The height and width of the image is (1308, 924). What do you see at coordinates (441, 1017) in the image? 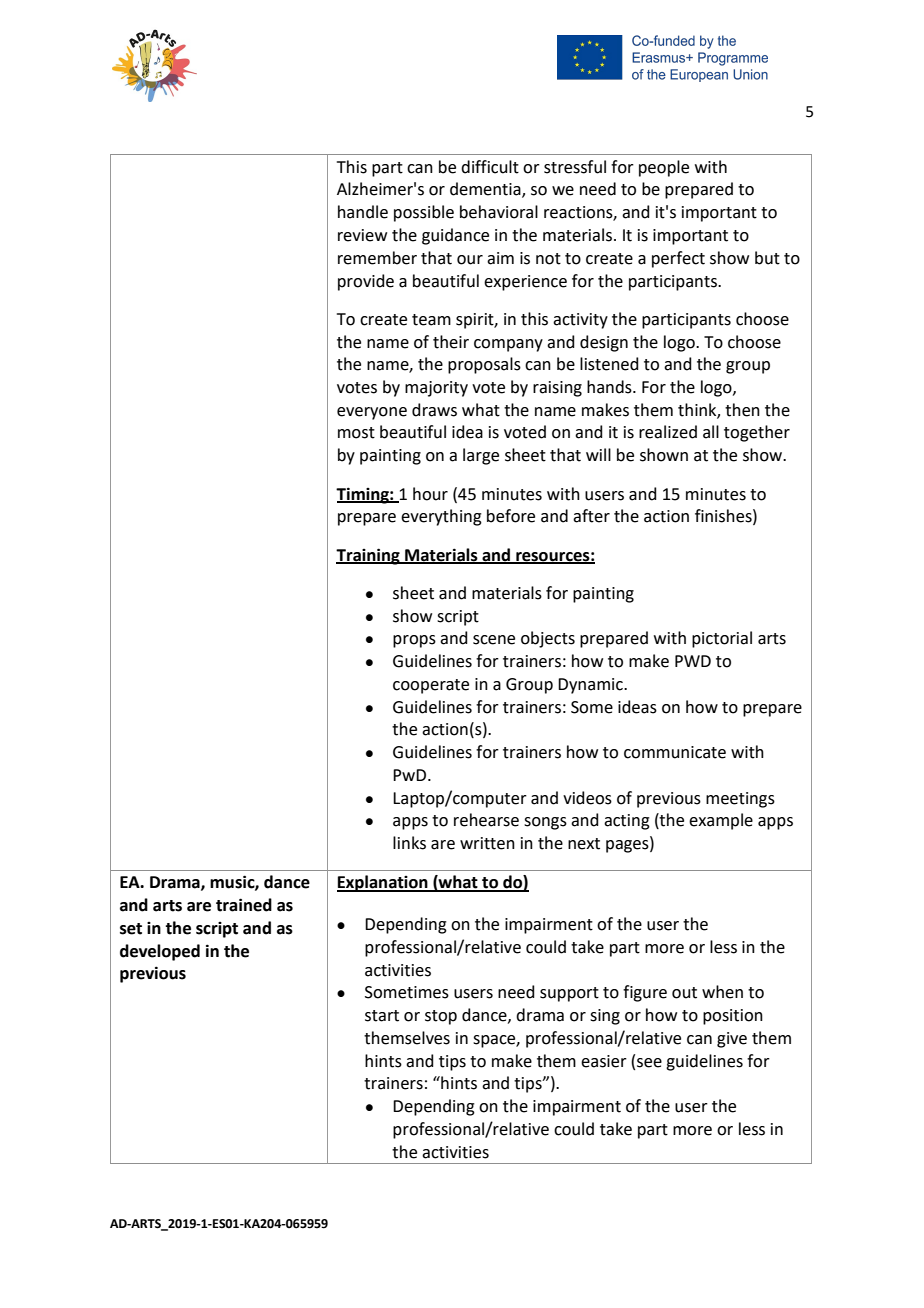
I see `stop` at bounding box center [441, 1017].
